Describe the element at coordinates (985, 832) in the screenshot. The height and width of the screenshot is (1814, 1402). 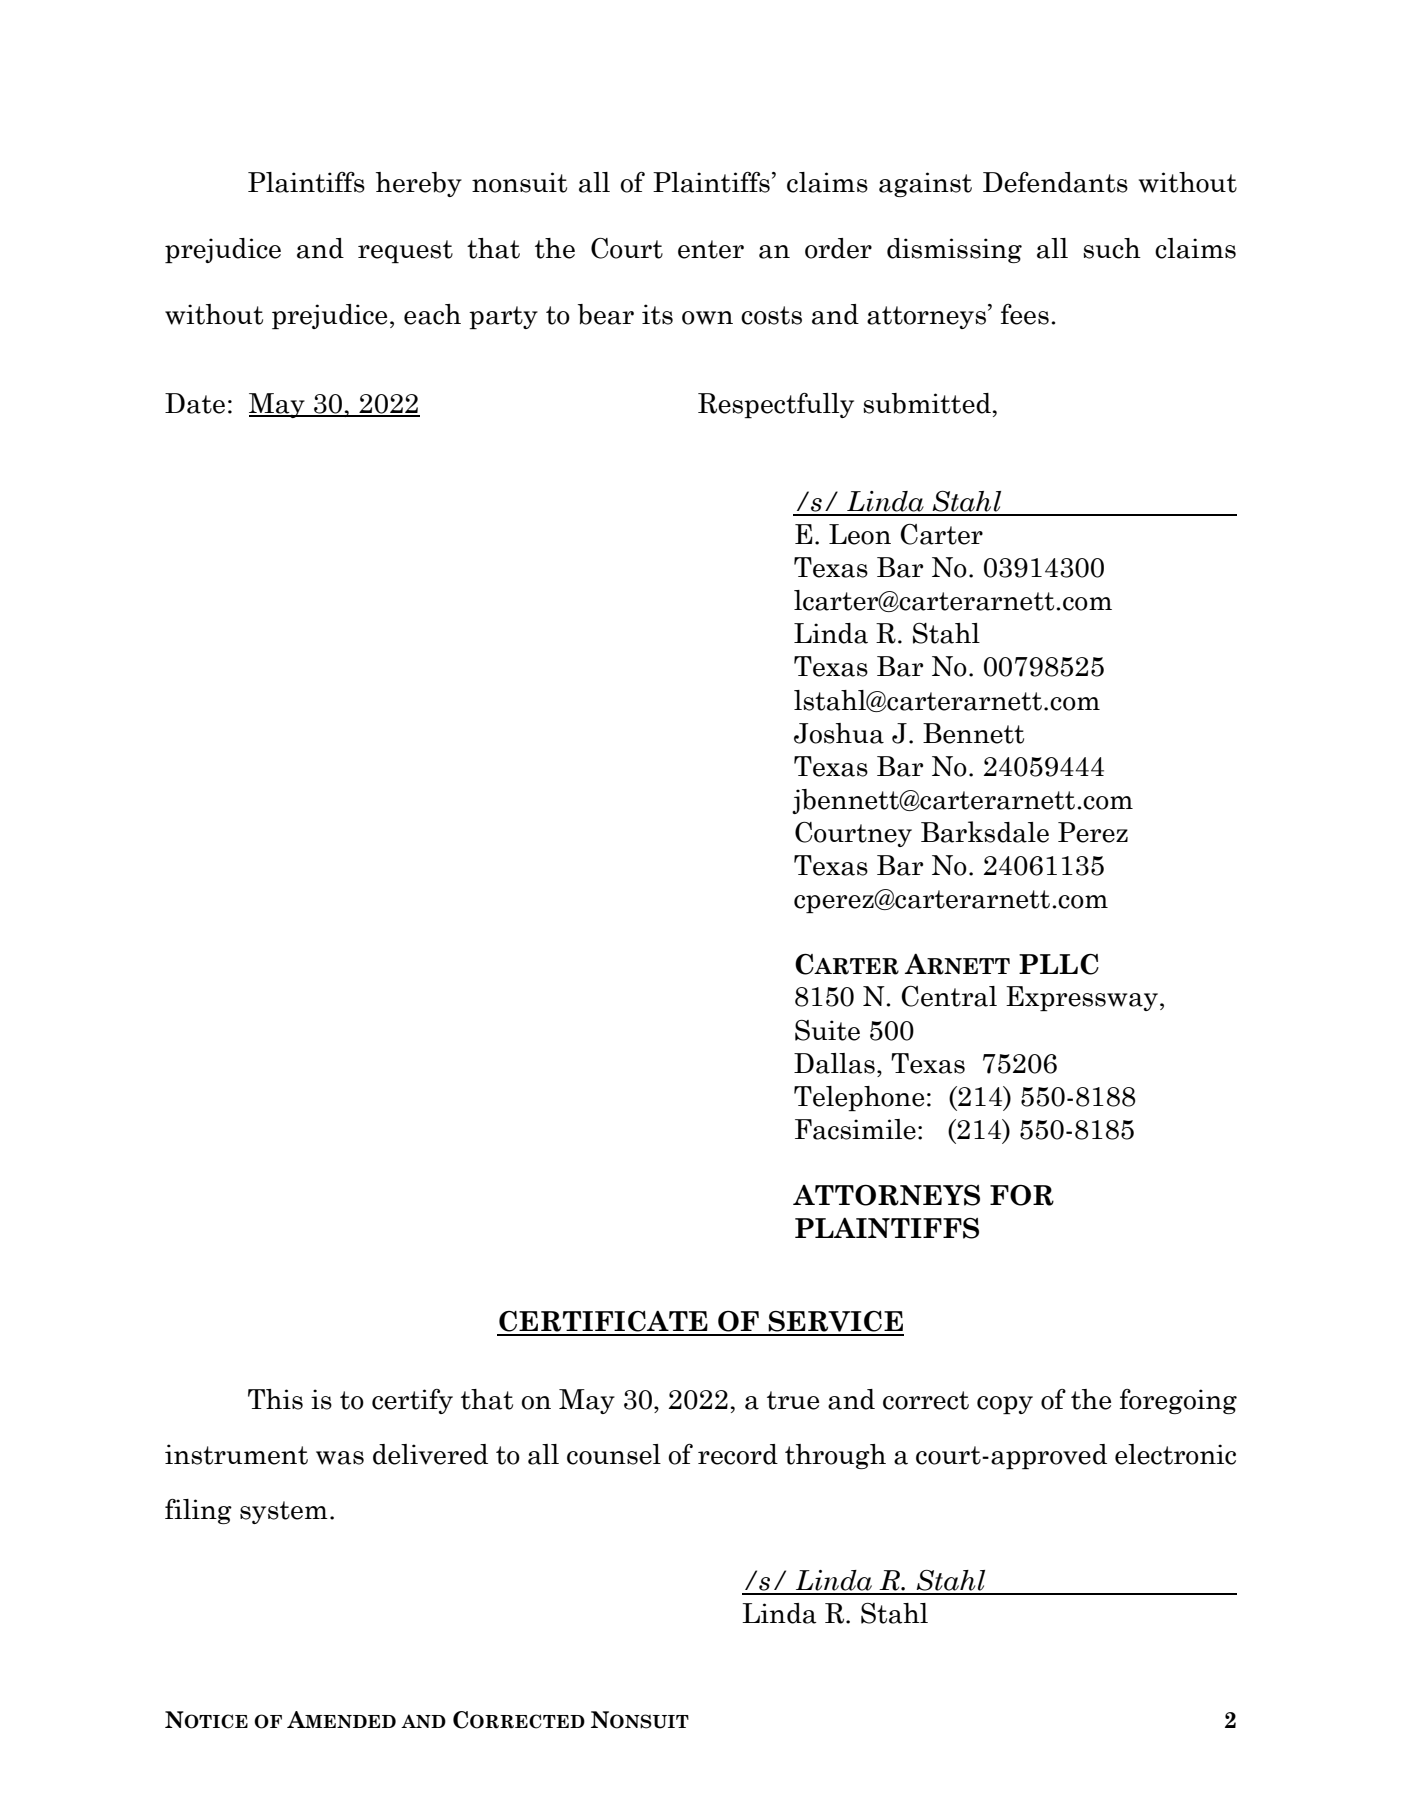
I see `Barksdale` at that location.
